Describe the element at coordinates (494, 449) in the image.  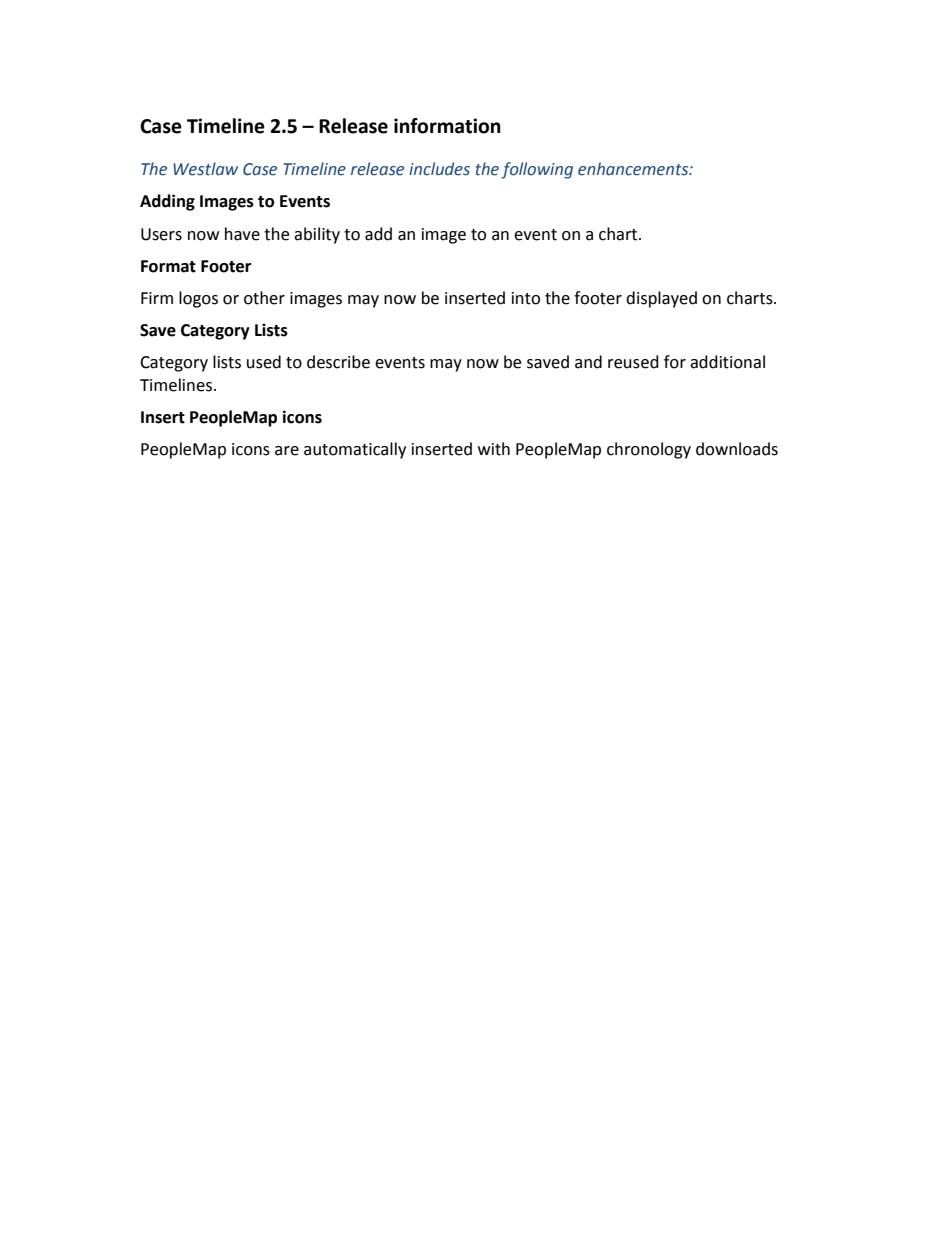
I see `with` at that location.
